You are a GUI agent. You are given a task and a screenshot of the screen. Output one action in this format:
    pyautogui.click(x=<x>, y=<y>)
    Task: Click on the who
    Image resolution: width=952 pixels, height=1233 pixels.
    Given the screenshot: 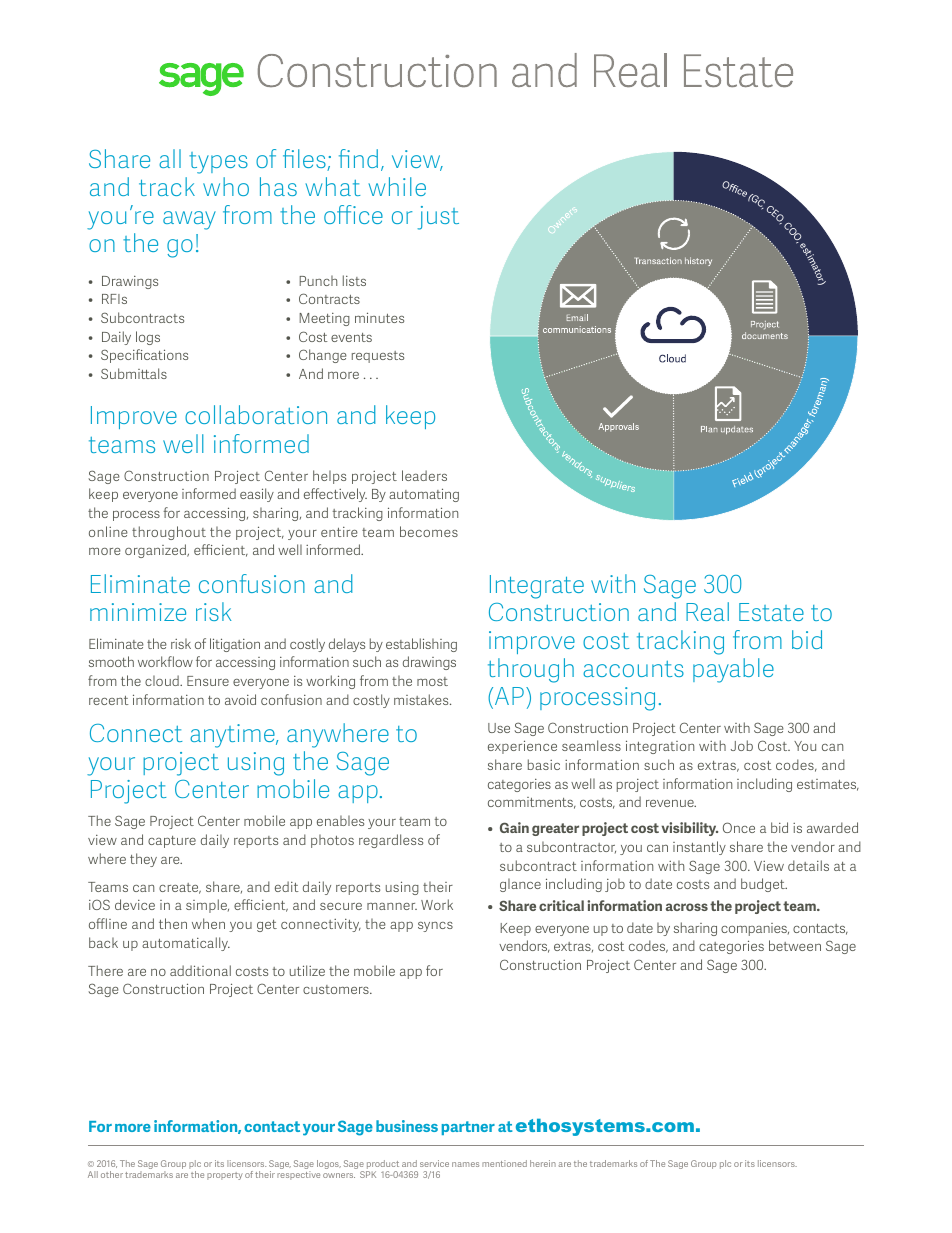 What is the action you would take?
    pyautogui.click(x=226, y=186)
